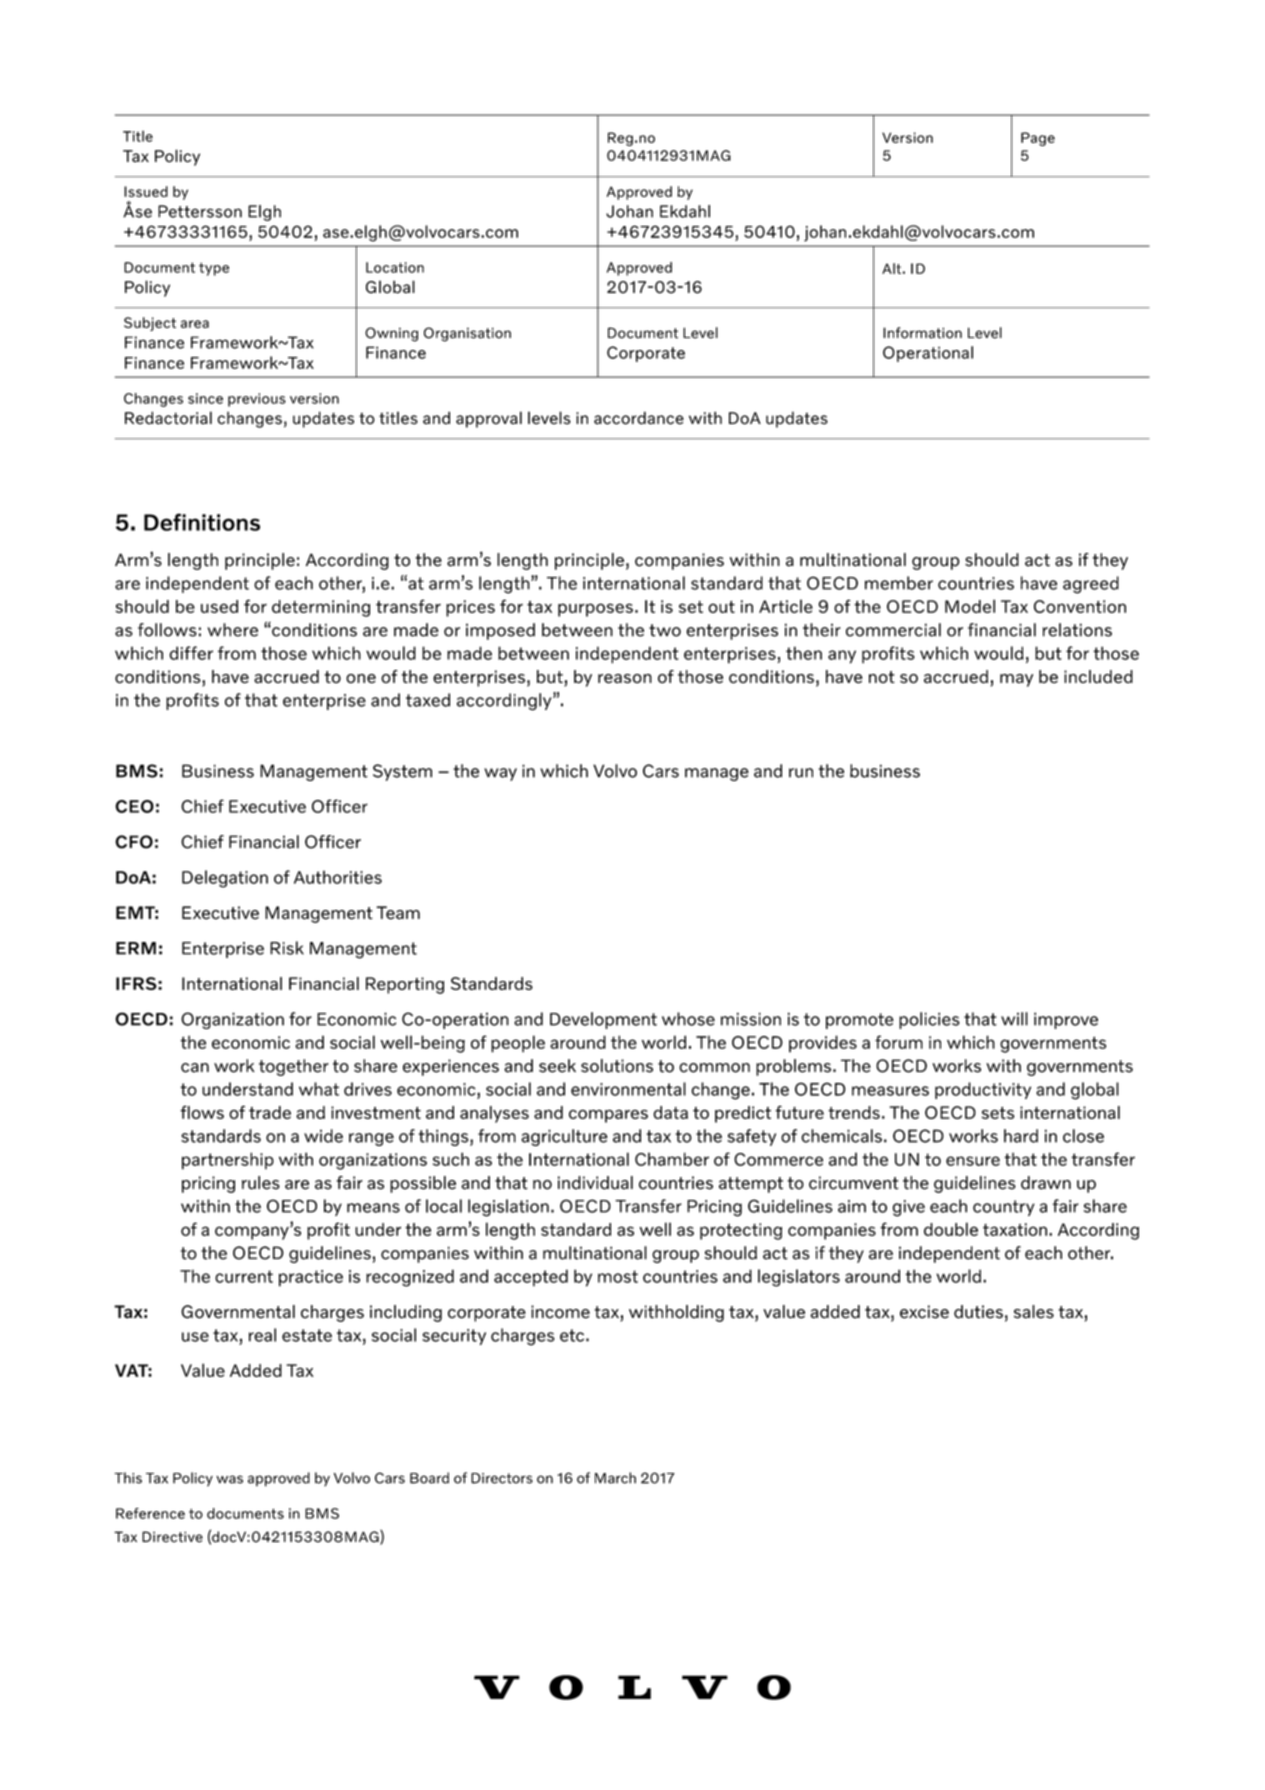 The width and height of the document is (1265, 1790). I want to click on was, so click(229, 1479).
